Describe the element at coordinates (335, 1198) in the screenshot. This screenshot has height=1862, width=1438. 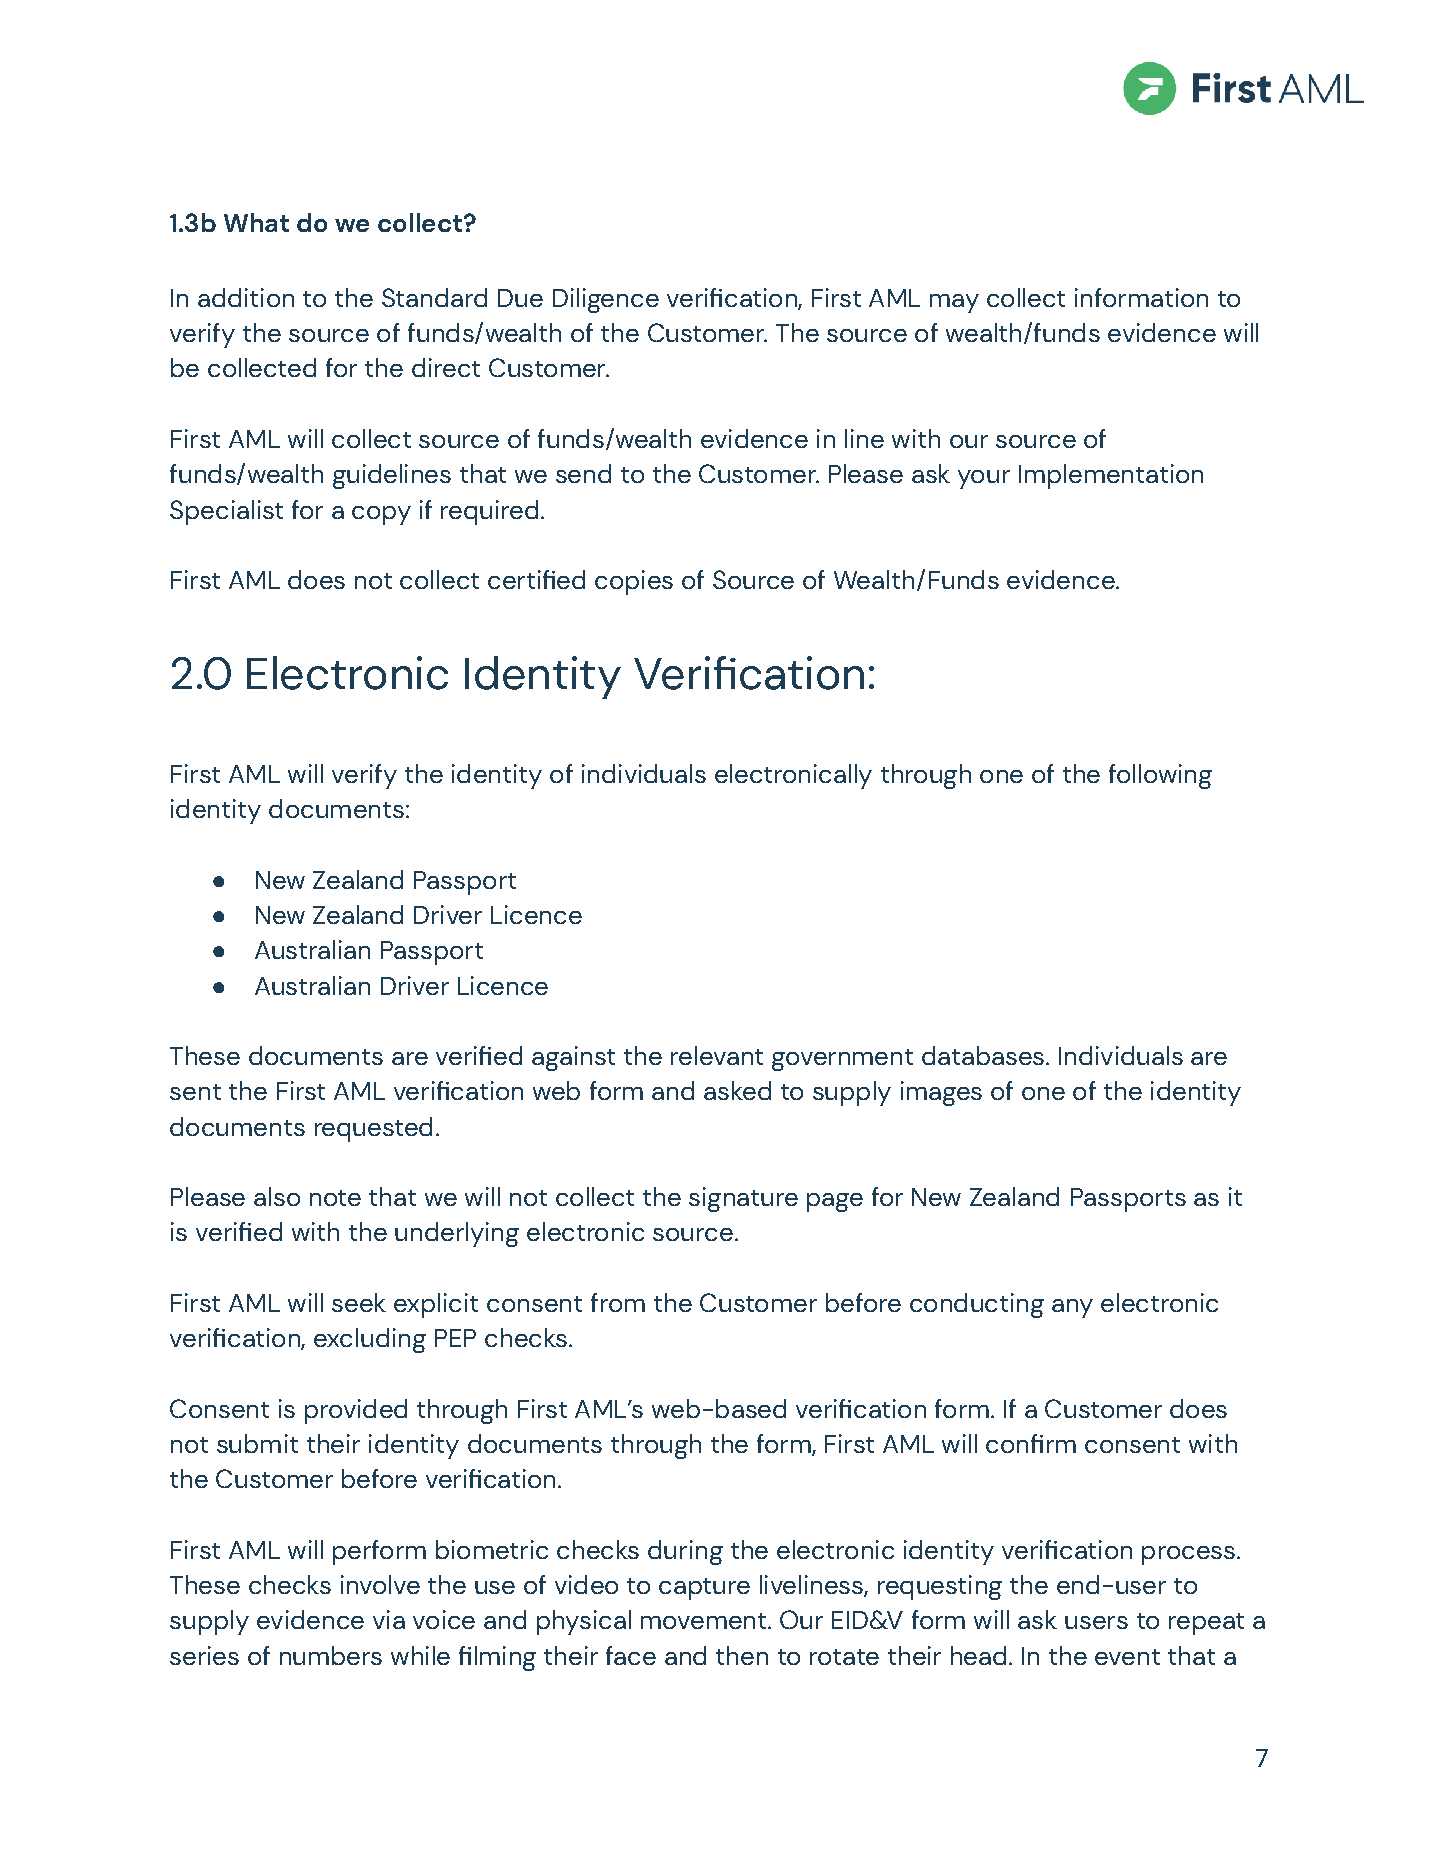
I see `note` at that location.
